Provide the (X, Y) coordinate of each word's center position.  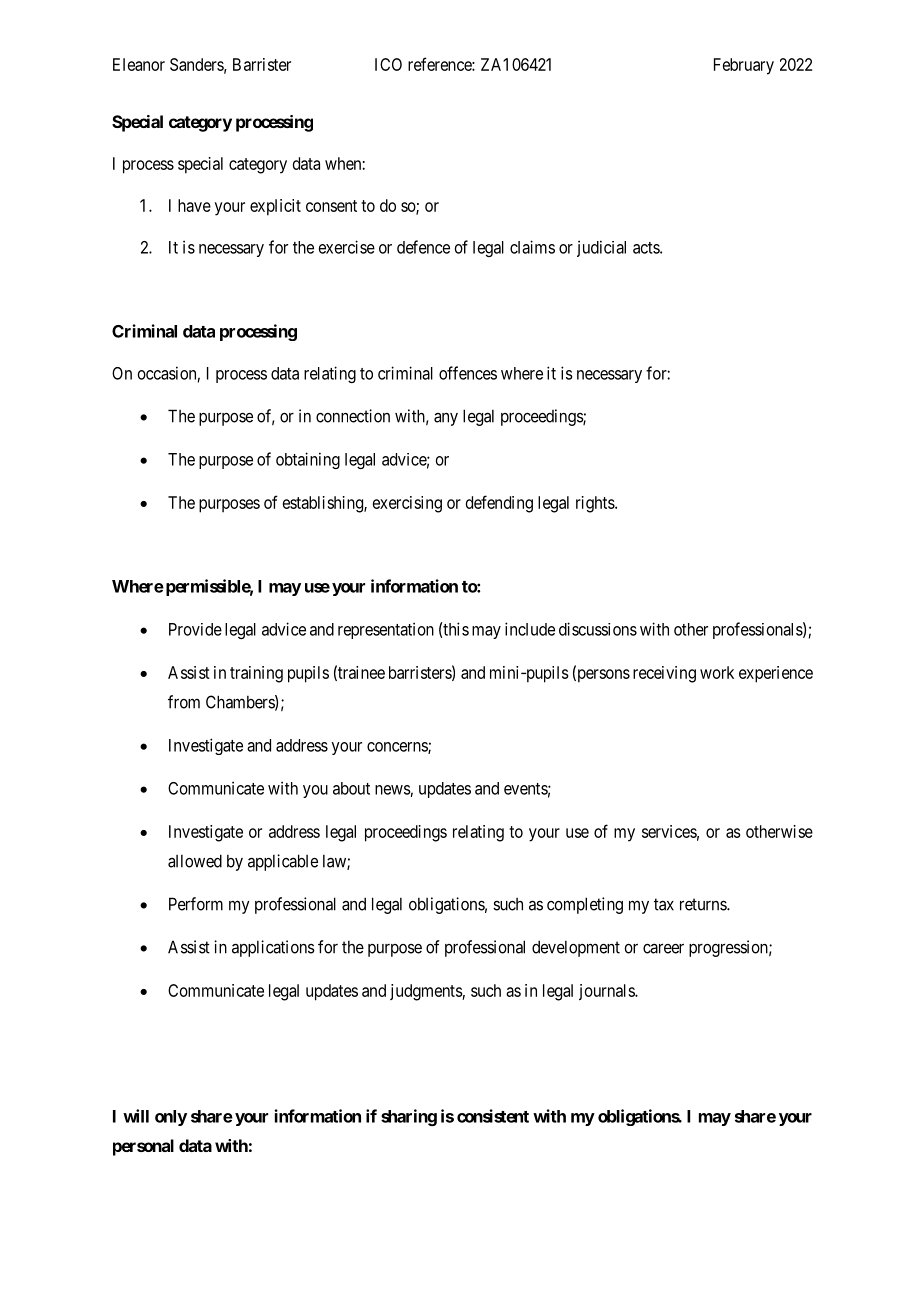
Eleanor (139, 64)
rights (596, 504)
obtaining (308, 460)
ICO (388, 64)
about (351, 788)
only (171, 1118)
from (184, 702)
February (744, 66)
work (717, 672)
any (446, 419)
